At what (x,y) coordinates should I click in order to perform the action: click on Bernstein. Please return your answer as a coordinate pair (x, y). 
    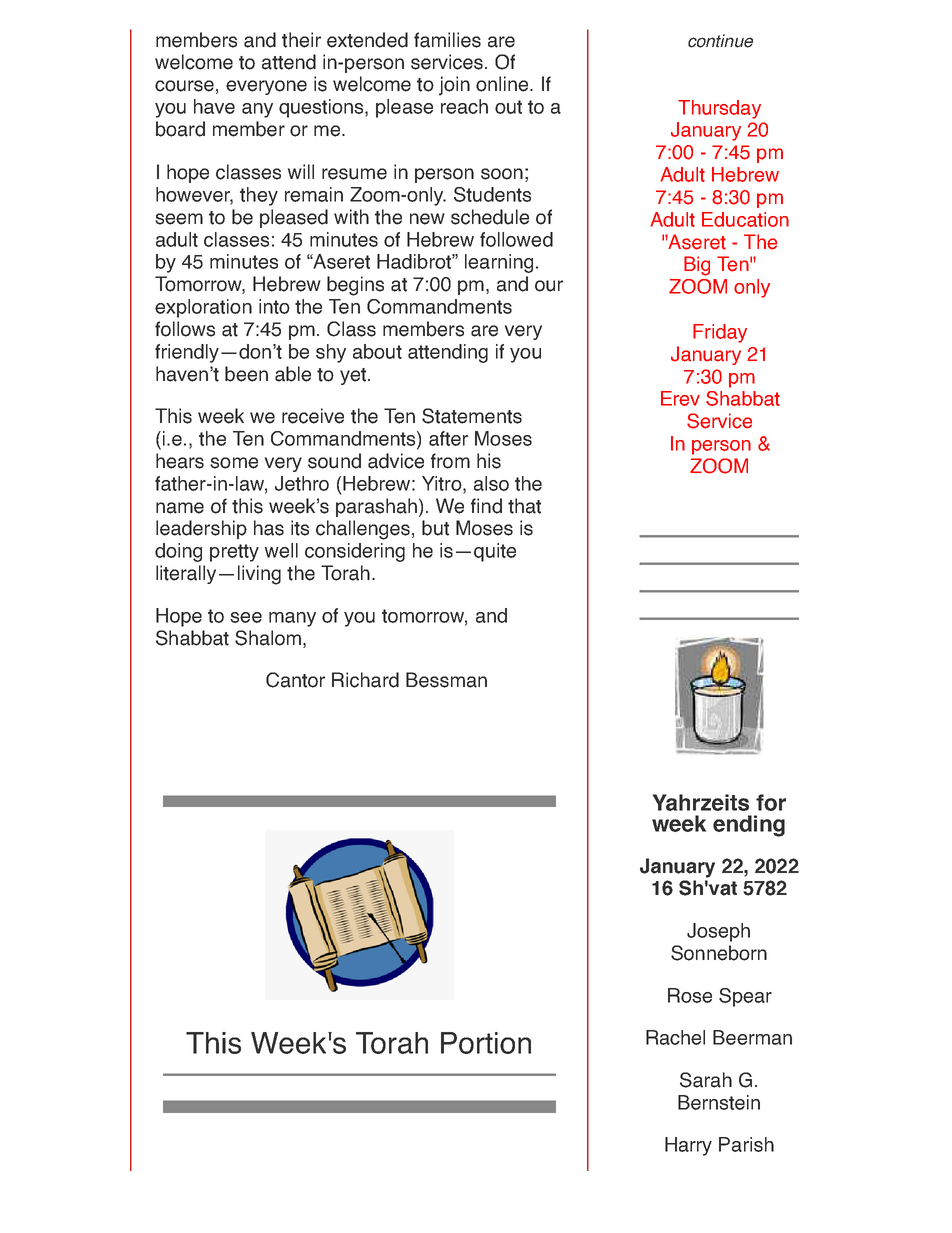
    Looking at the image, I should click on (719, 1102).
